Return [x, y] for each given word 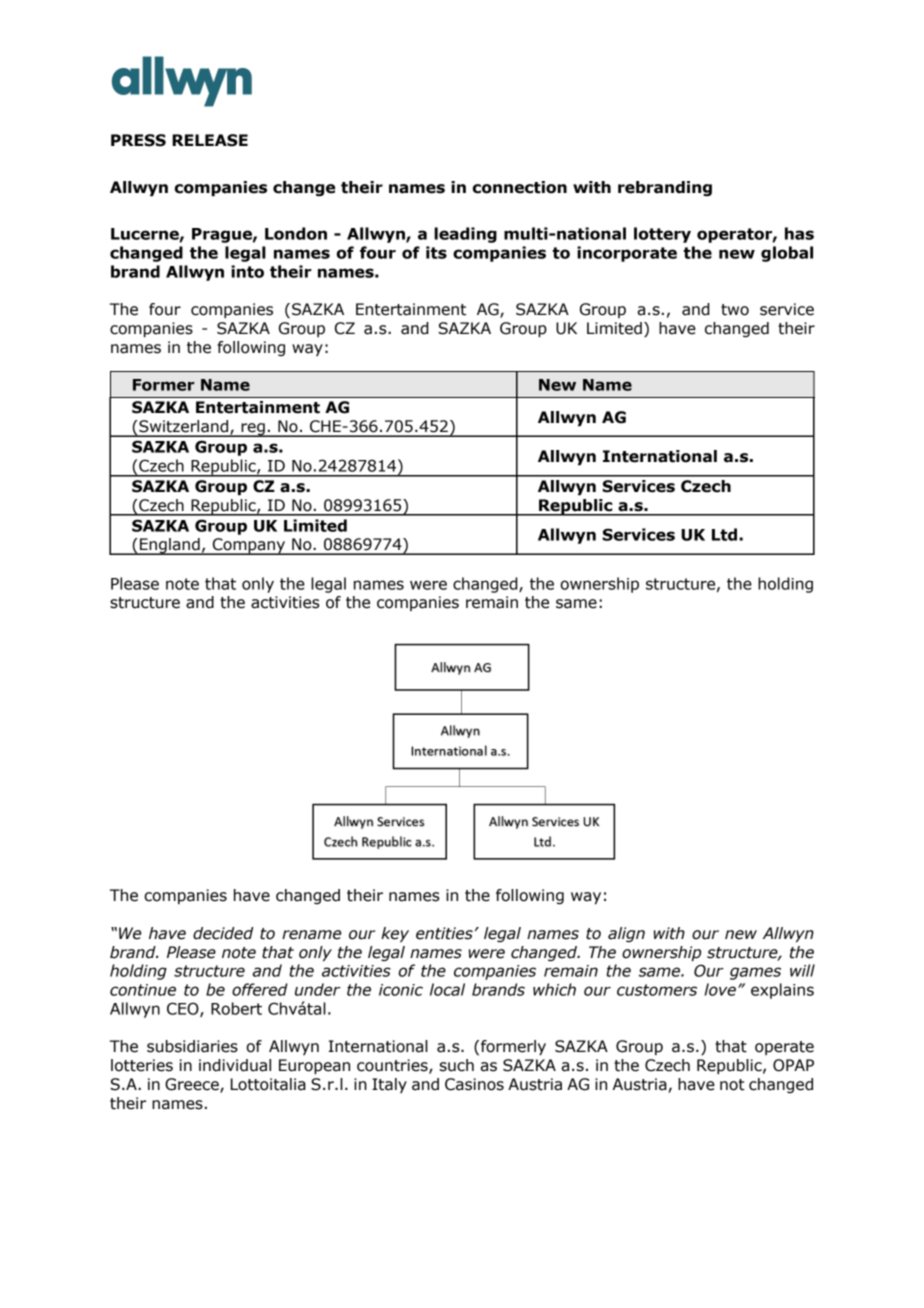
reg [253, 430]
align [626, 934]
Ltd [726, 534]
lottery [662, 235]
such [457, 1065]
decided [223, 933]
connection [520, 187]
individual [235, 1065]
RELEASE [210, 140]
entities [444, 933]
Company [249, 546]
